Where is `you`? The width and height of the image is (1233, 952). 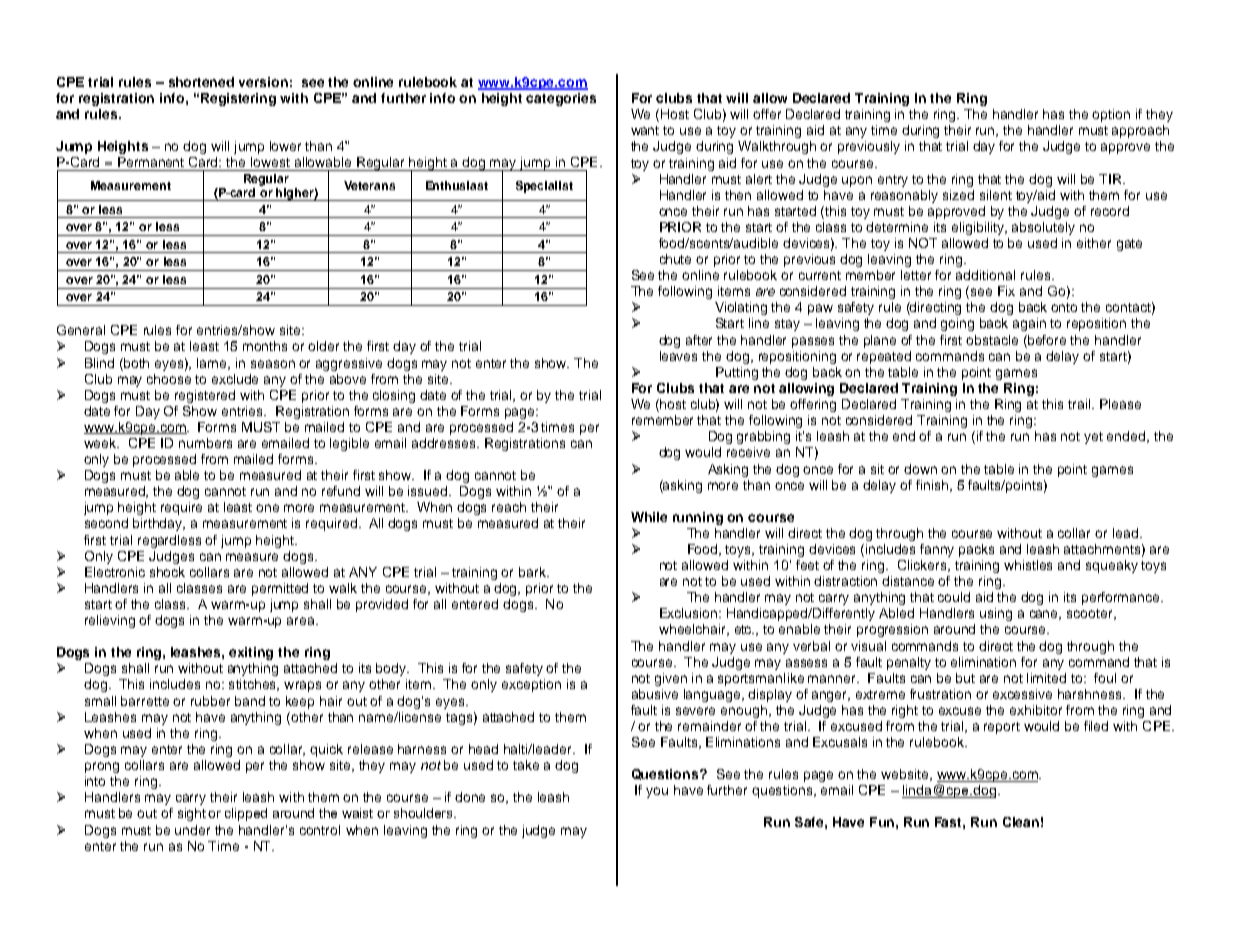
you is located at coordinates (657, 792).
